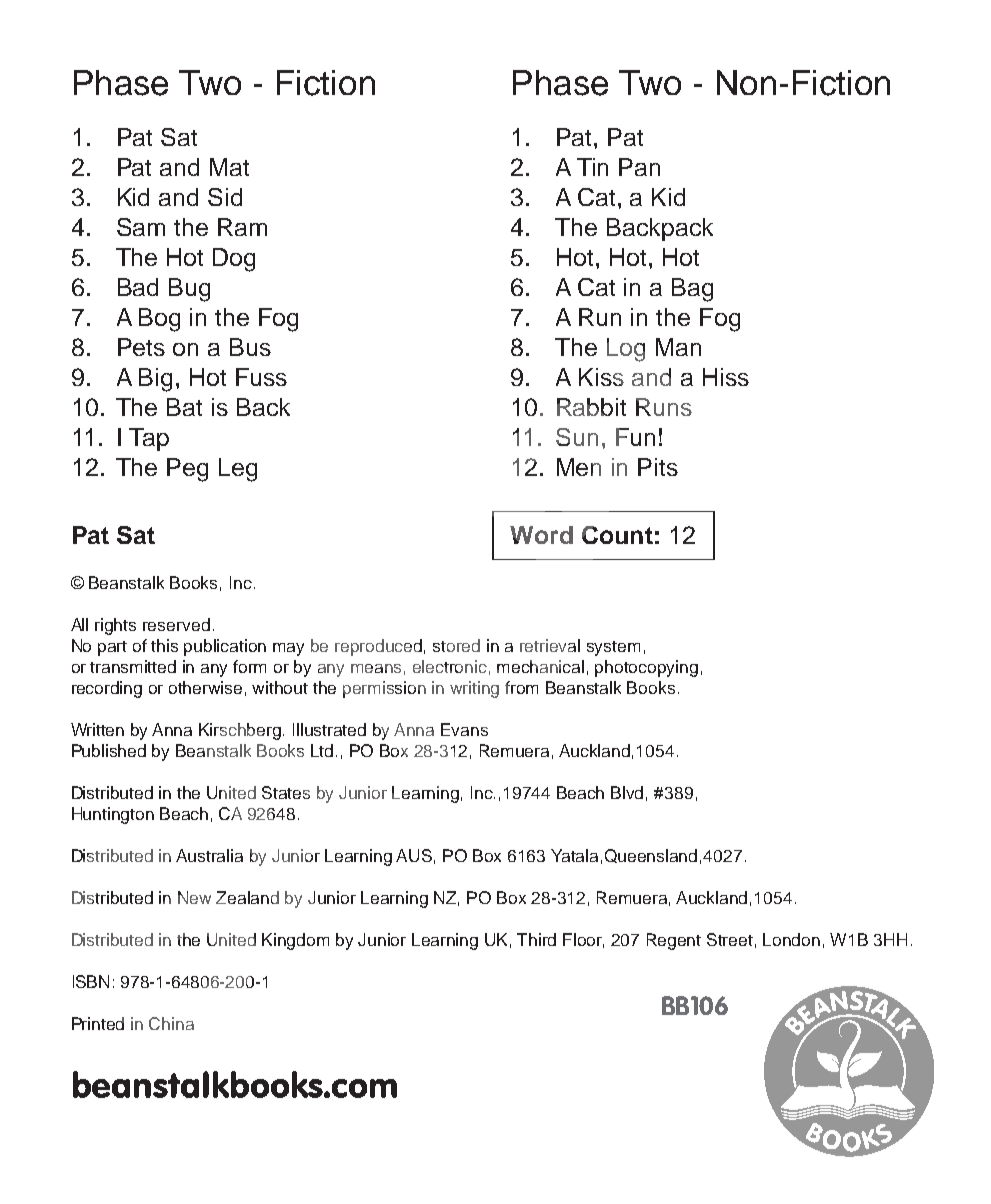 The image size is (991, 1204). Describe the element at coordinates (242, 227) in the document. I see `Ram` at that location.
